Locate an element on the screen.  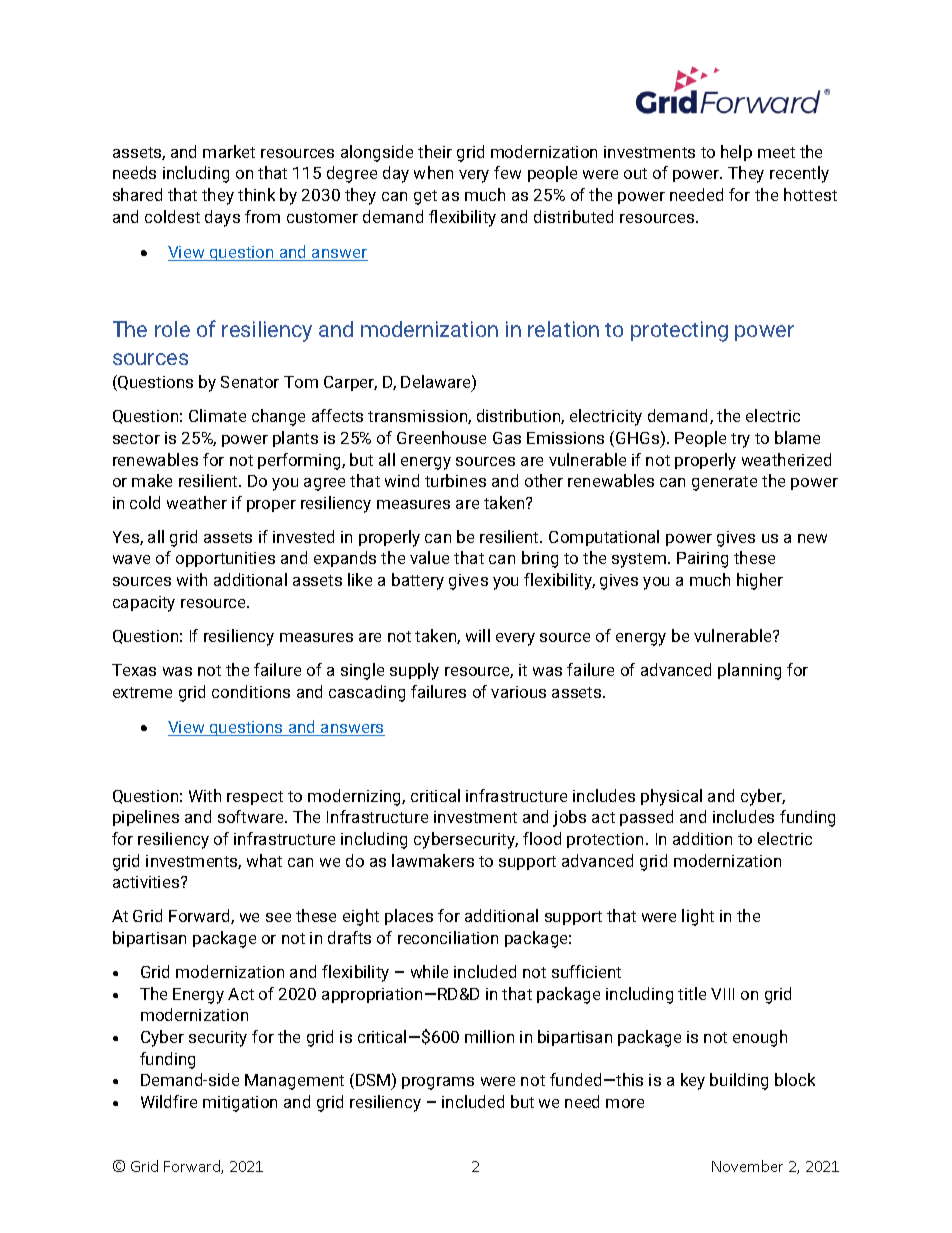
market is located at coordinates (229, 151).
